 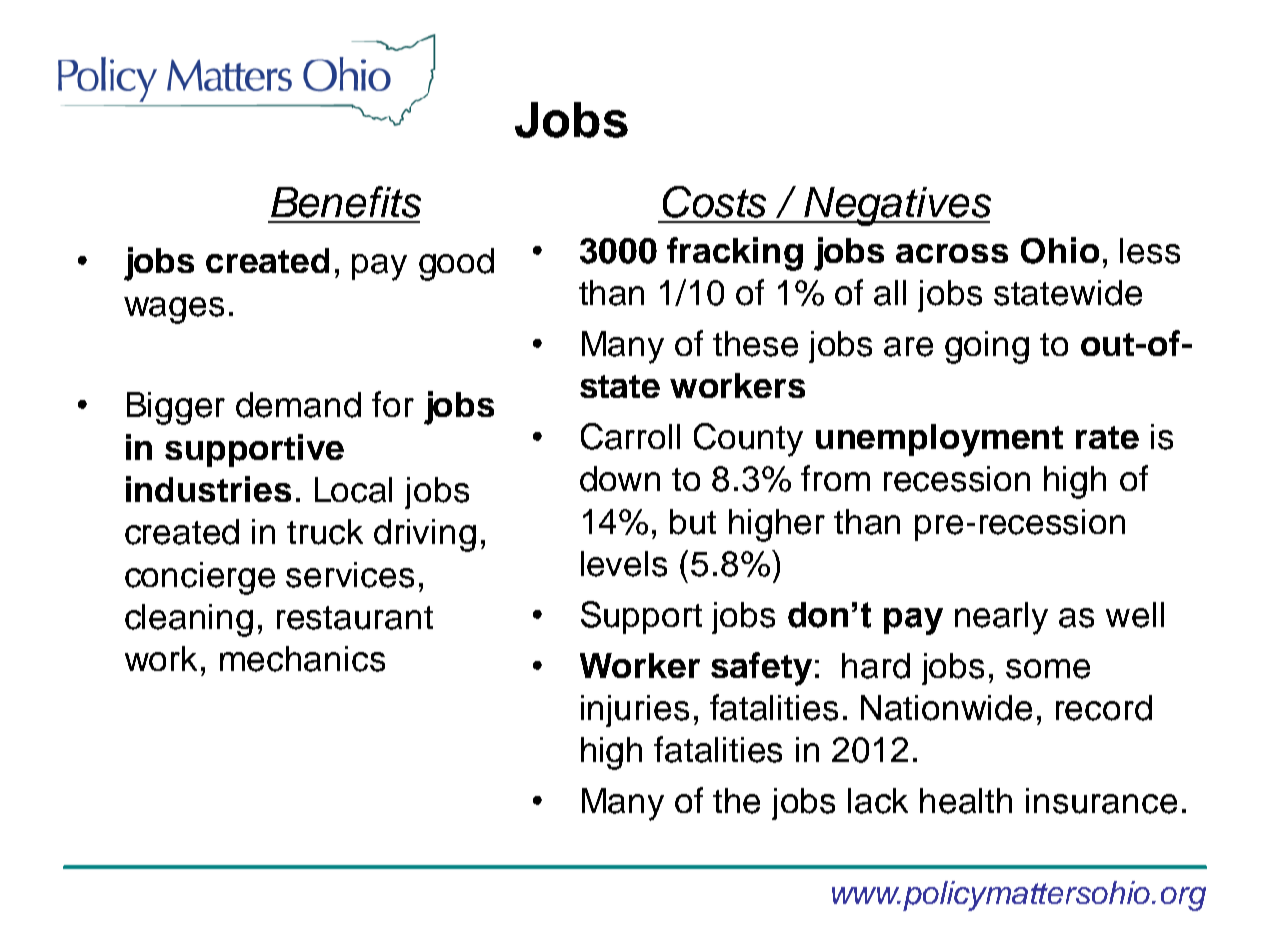 What do you see at coordinates (346, 202) in the page?
I see `Benefits` at bounding box center [346, 202].
